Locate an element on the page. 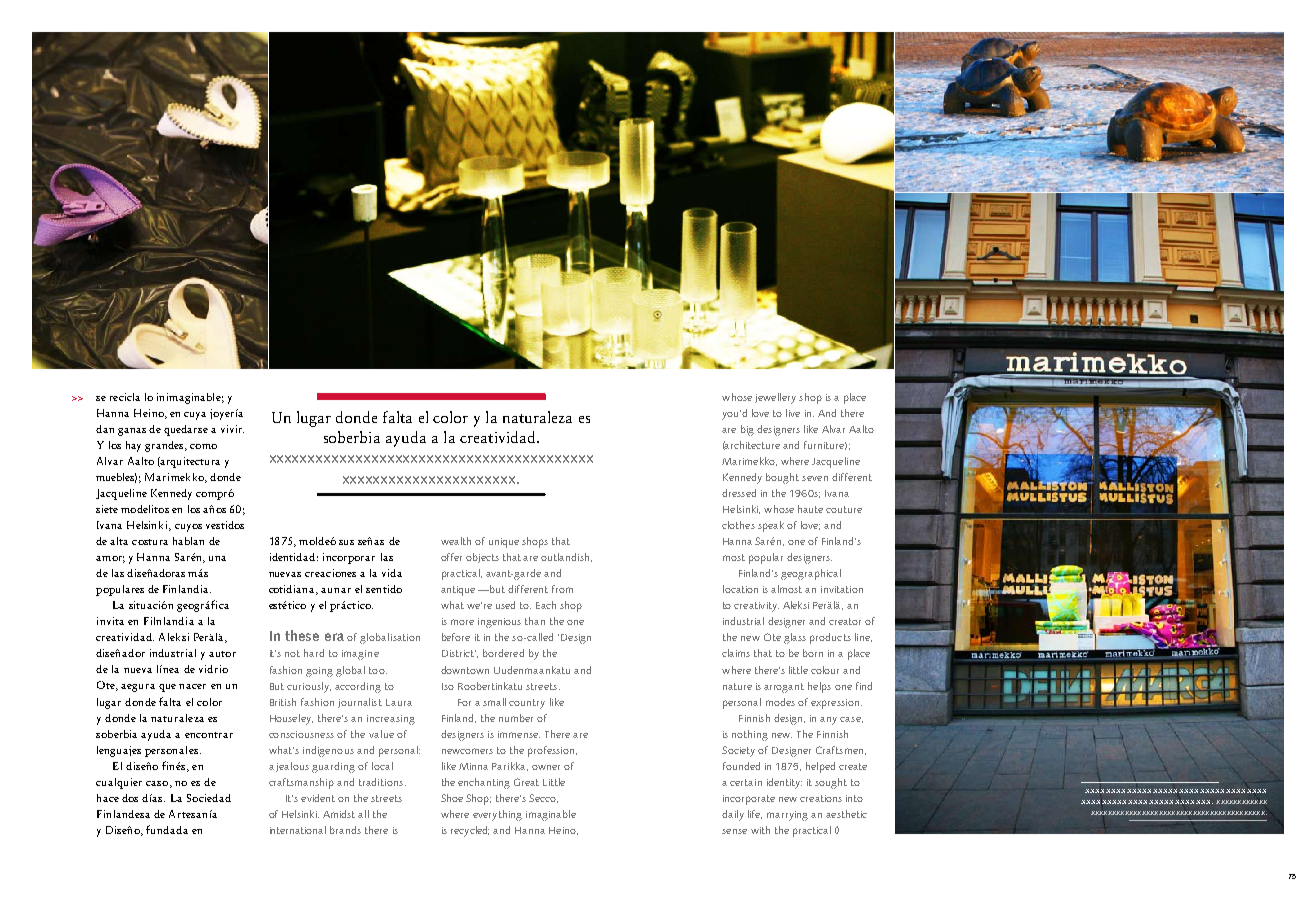  haute is located at coordinates (810, 509).
